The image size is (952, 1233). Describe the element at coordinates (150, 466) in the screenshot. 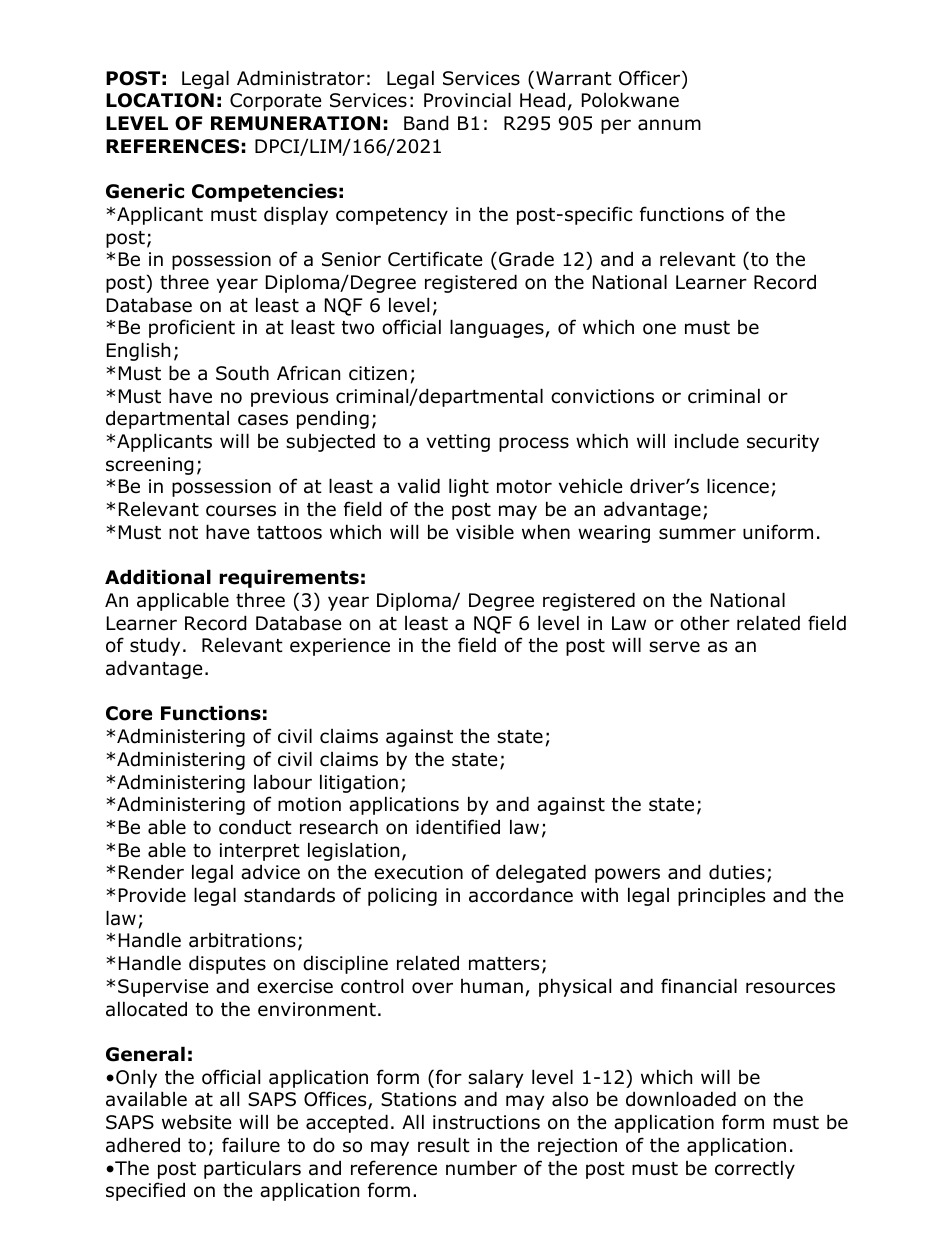

I see `screening` at that location.
